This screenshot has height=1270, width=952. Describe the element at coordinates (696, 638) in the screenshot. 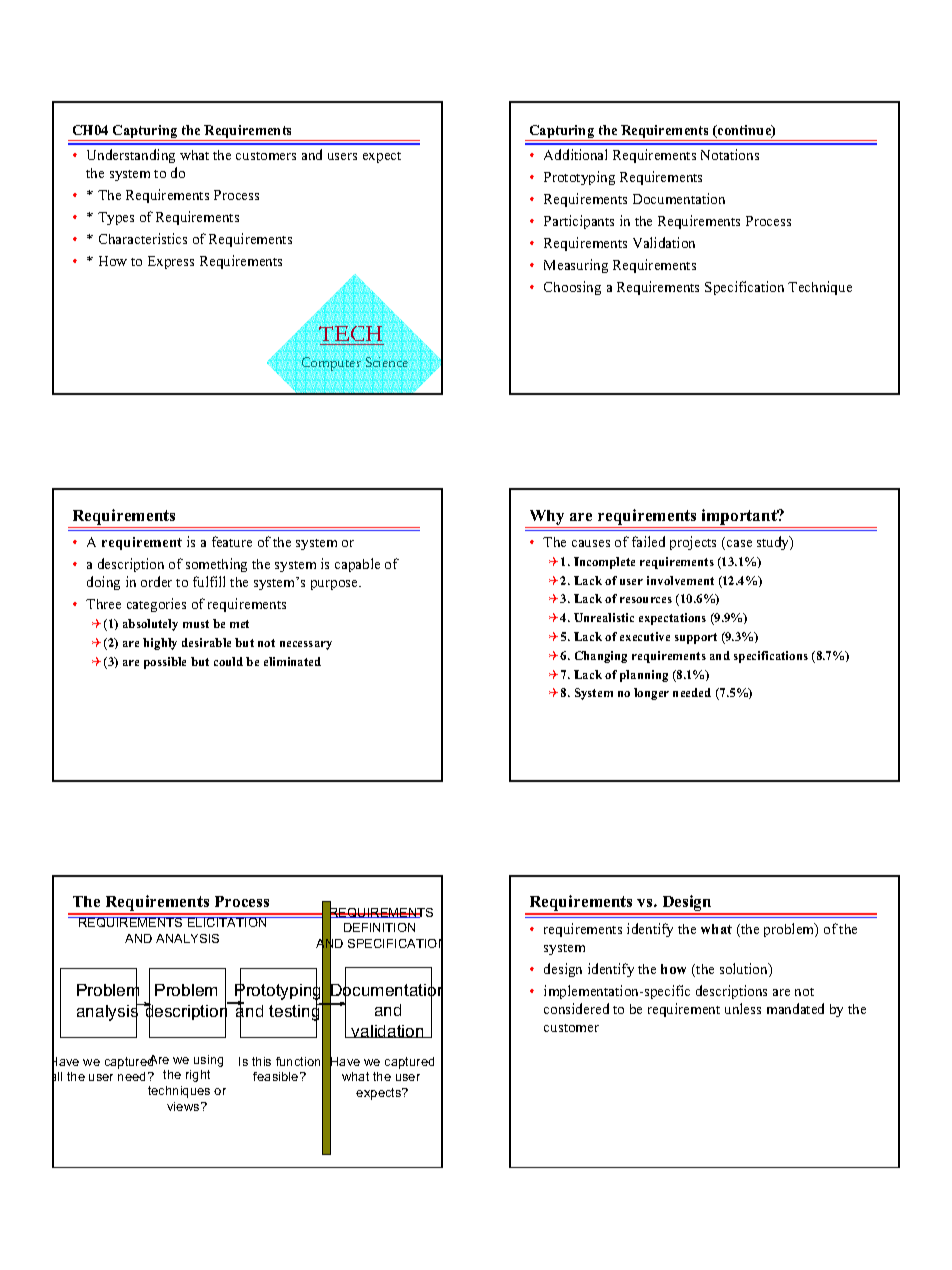

I see `support` at that location.
